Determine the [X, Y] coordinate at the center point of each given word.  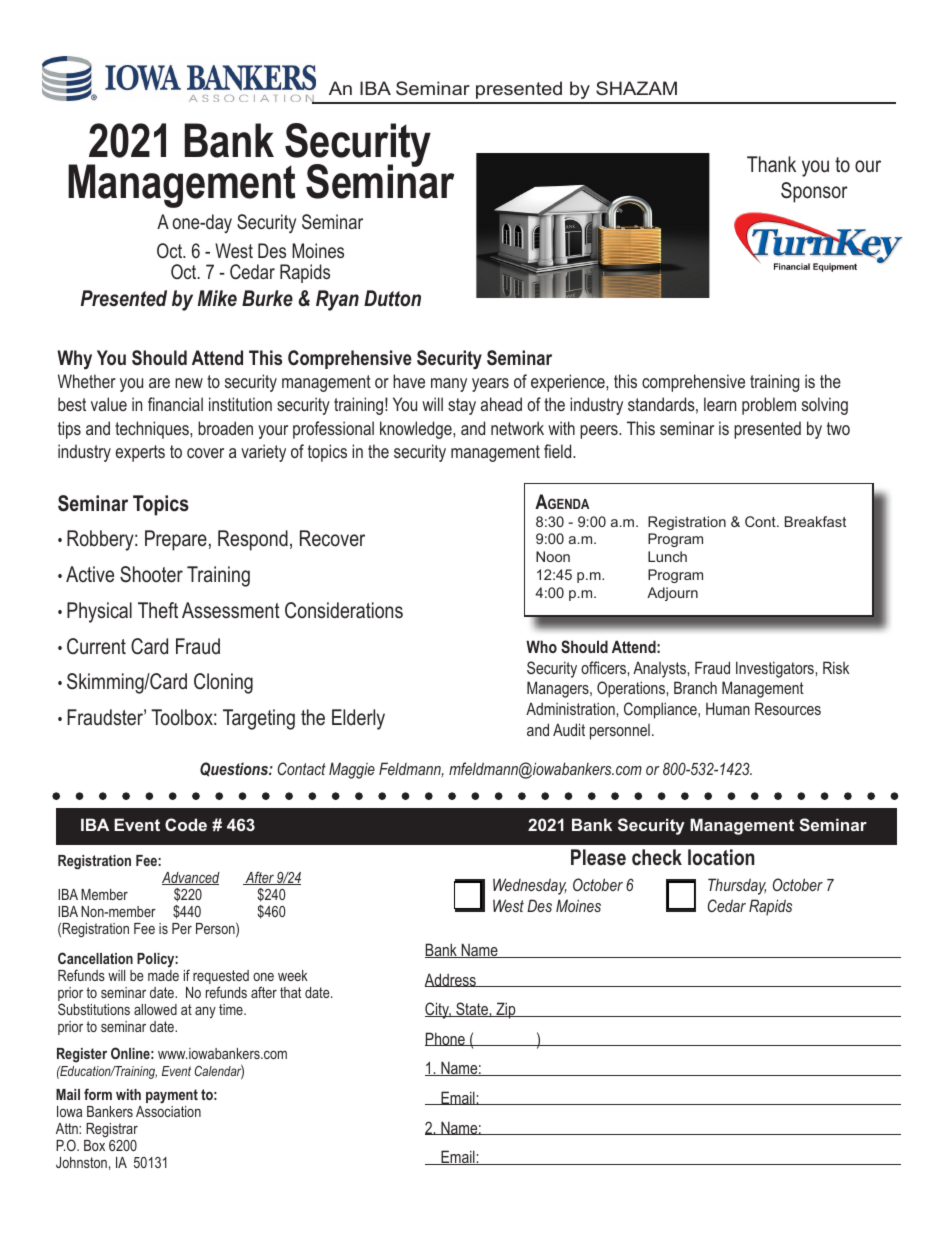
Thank [771, 164]
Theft [158, 610]
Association [168, 1111]
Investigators [776, 669]
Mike [217, 298]
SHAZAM [636, 88]
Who [541, 646]
